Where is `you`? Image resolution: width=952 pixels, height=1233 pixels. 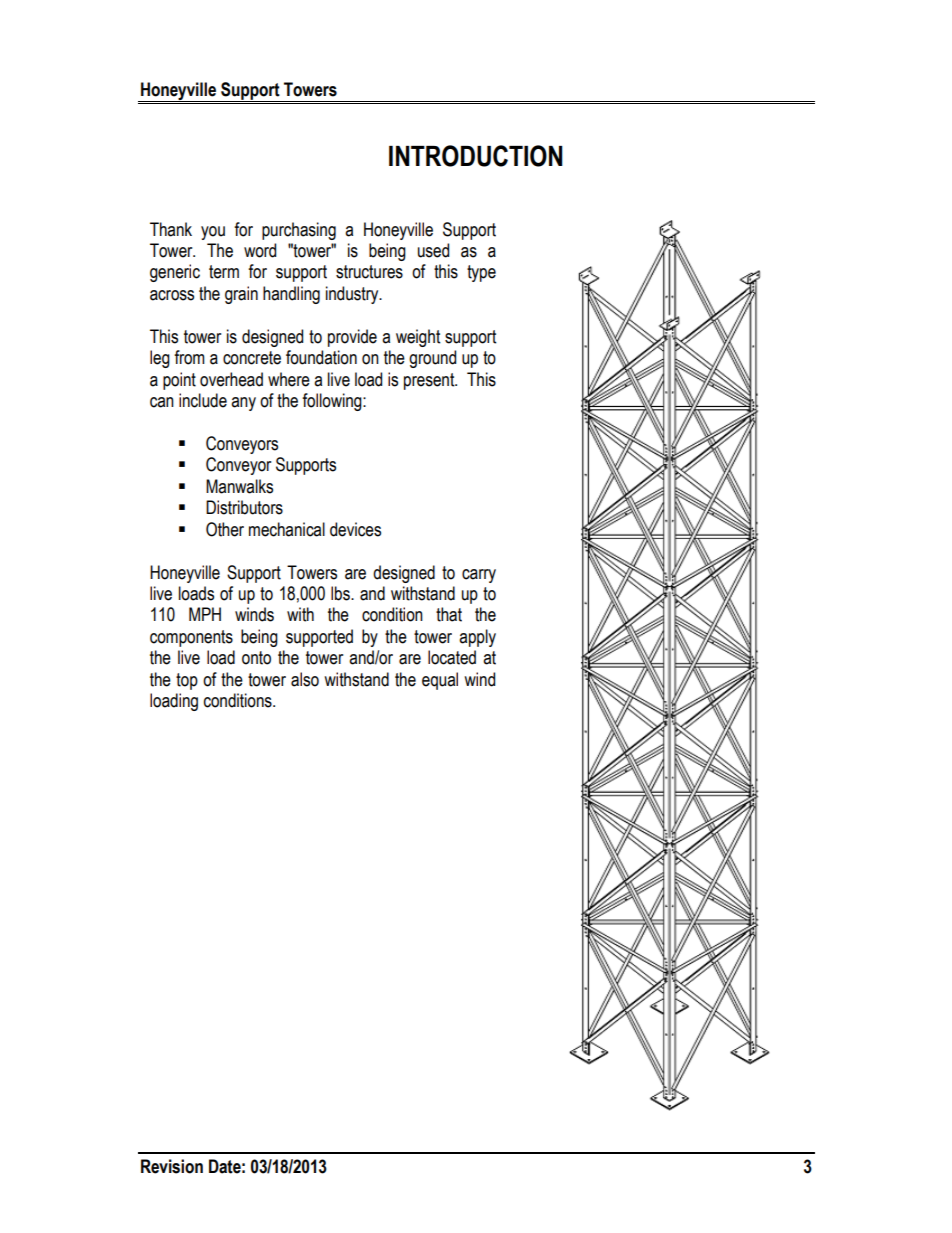 you is located at coordinates (213, 233).
